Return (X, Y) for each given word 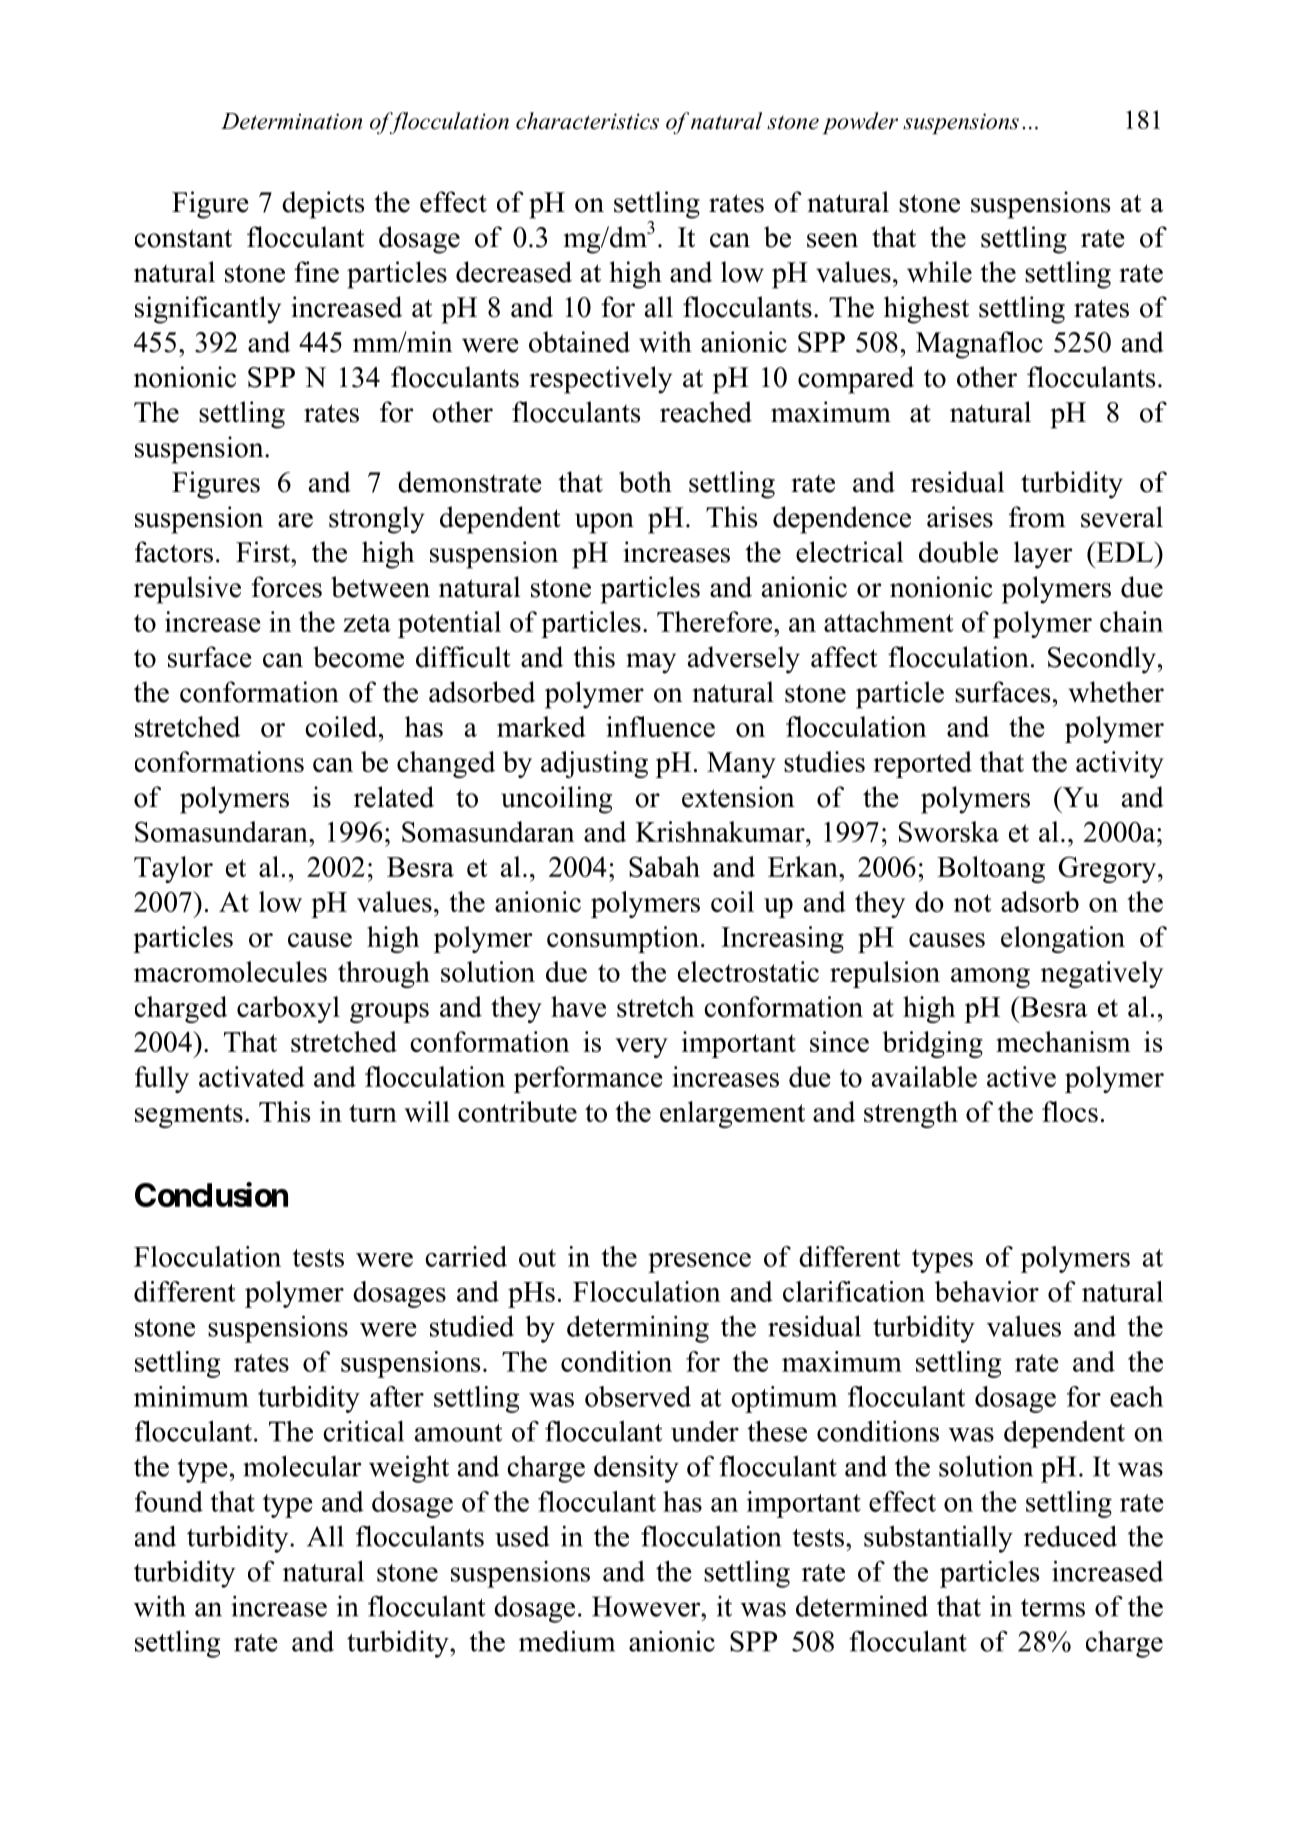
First (264, 552)
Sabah (664, 866)
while (939, 272)
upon (604, 523)
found (169, 1501)
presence (699, 1263)
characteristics (587, 121)
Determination (291, 121)
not (973, 903)
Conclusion (211, 1194)
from (1037, 517)
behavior (987, 1291)
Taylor (173, 869)
